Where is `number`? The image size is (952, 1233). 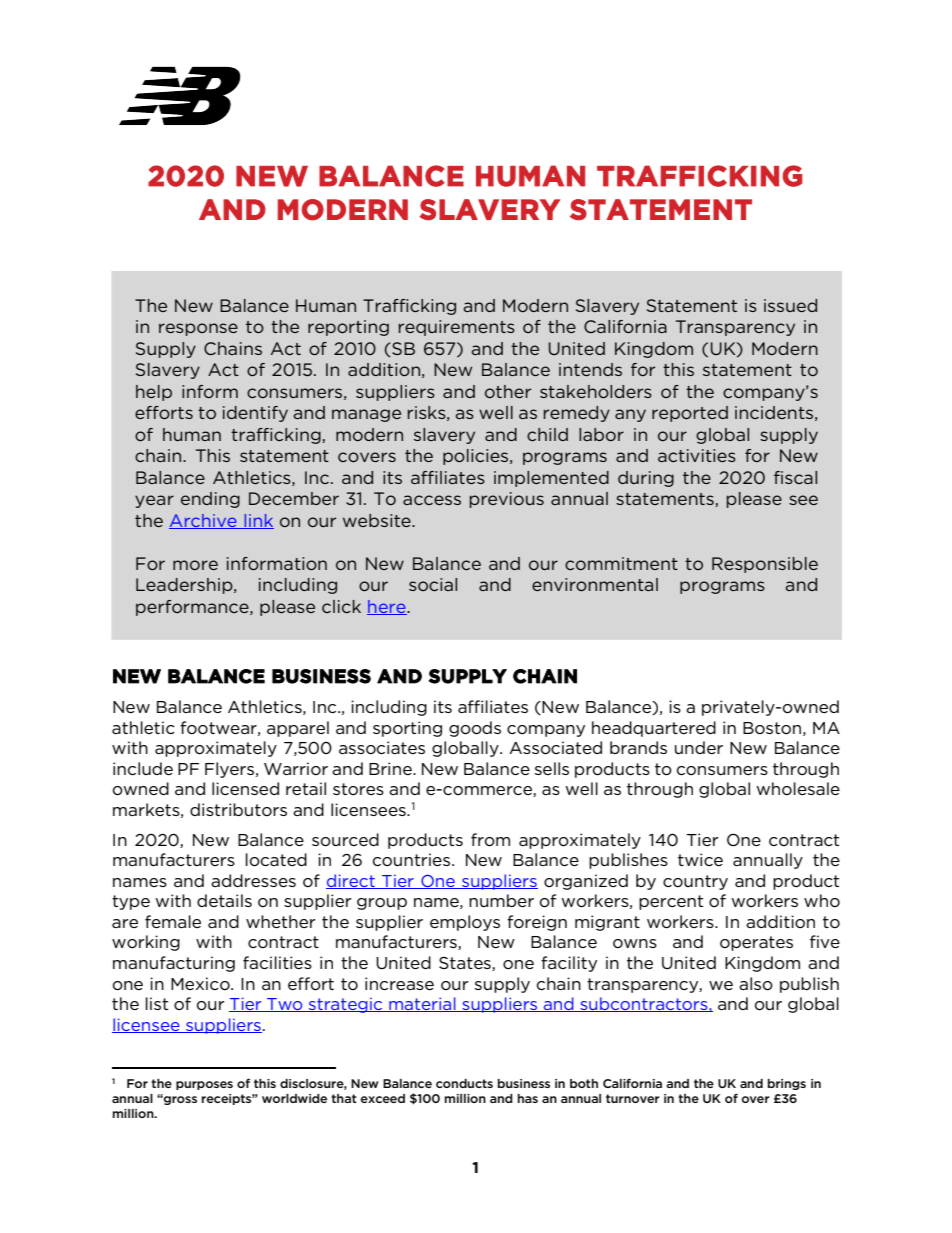
number is located at coordinates (501, 900).
